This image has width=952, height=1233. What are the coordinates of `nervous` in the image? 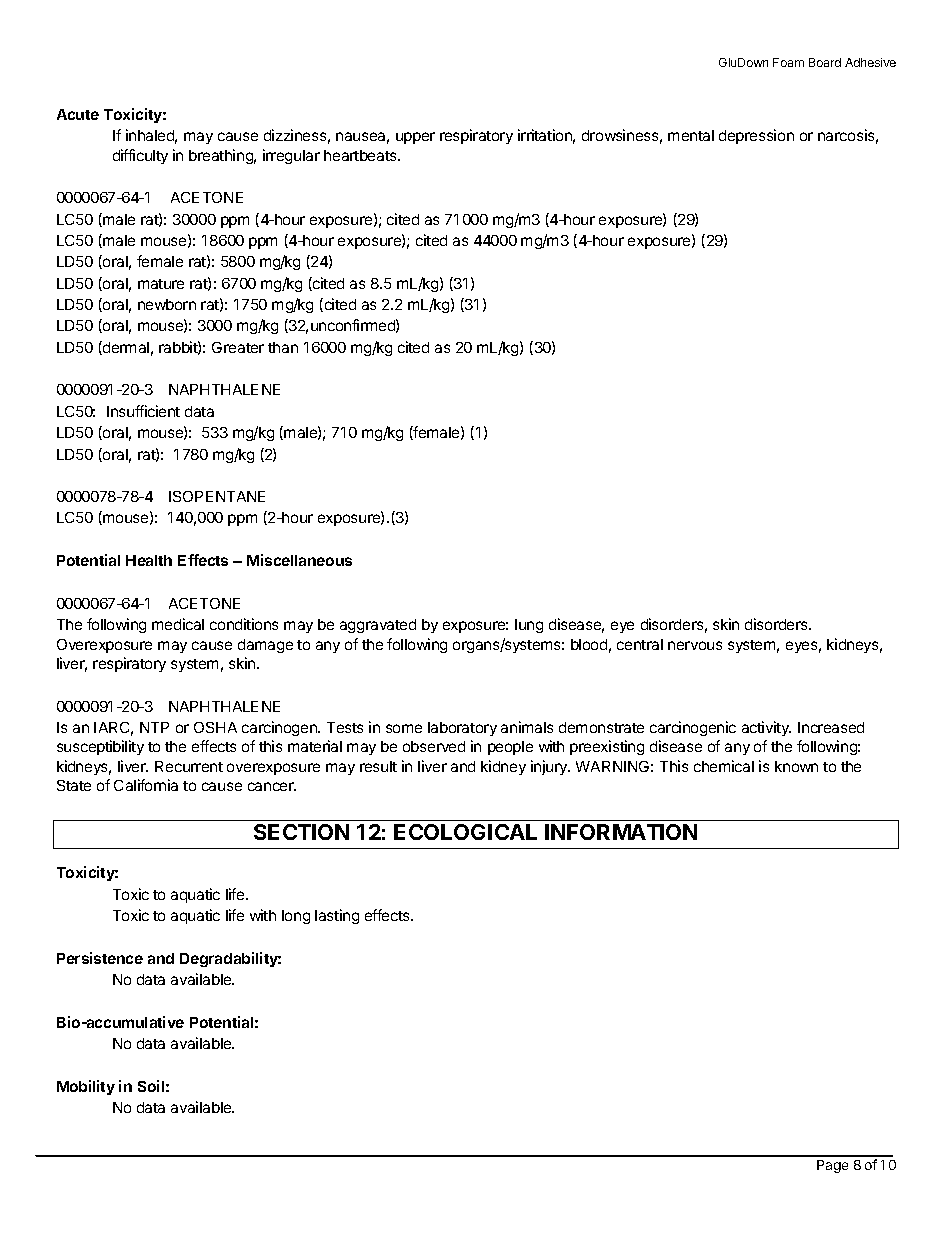 It's located at (695, 645).
